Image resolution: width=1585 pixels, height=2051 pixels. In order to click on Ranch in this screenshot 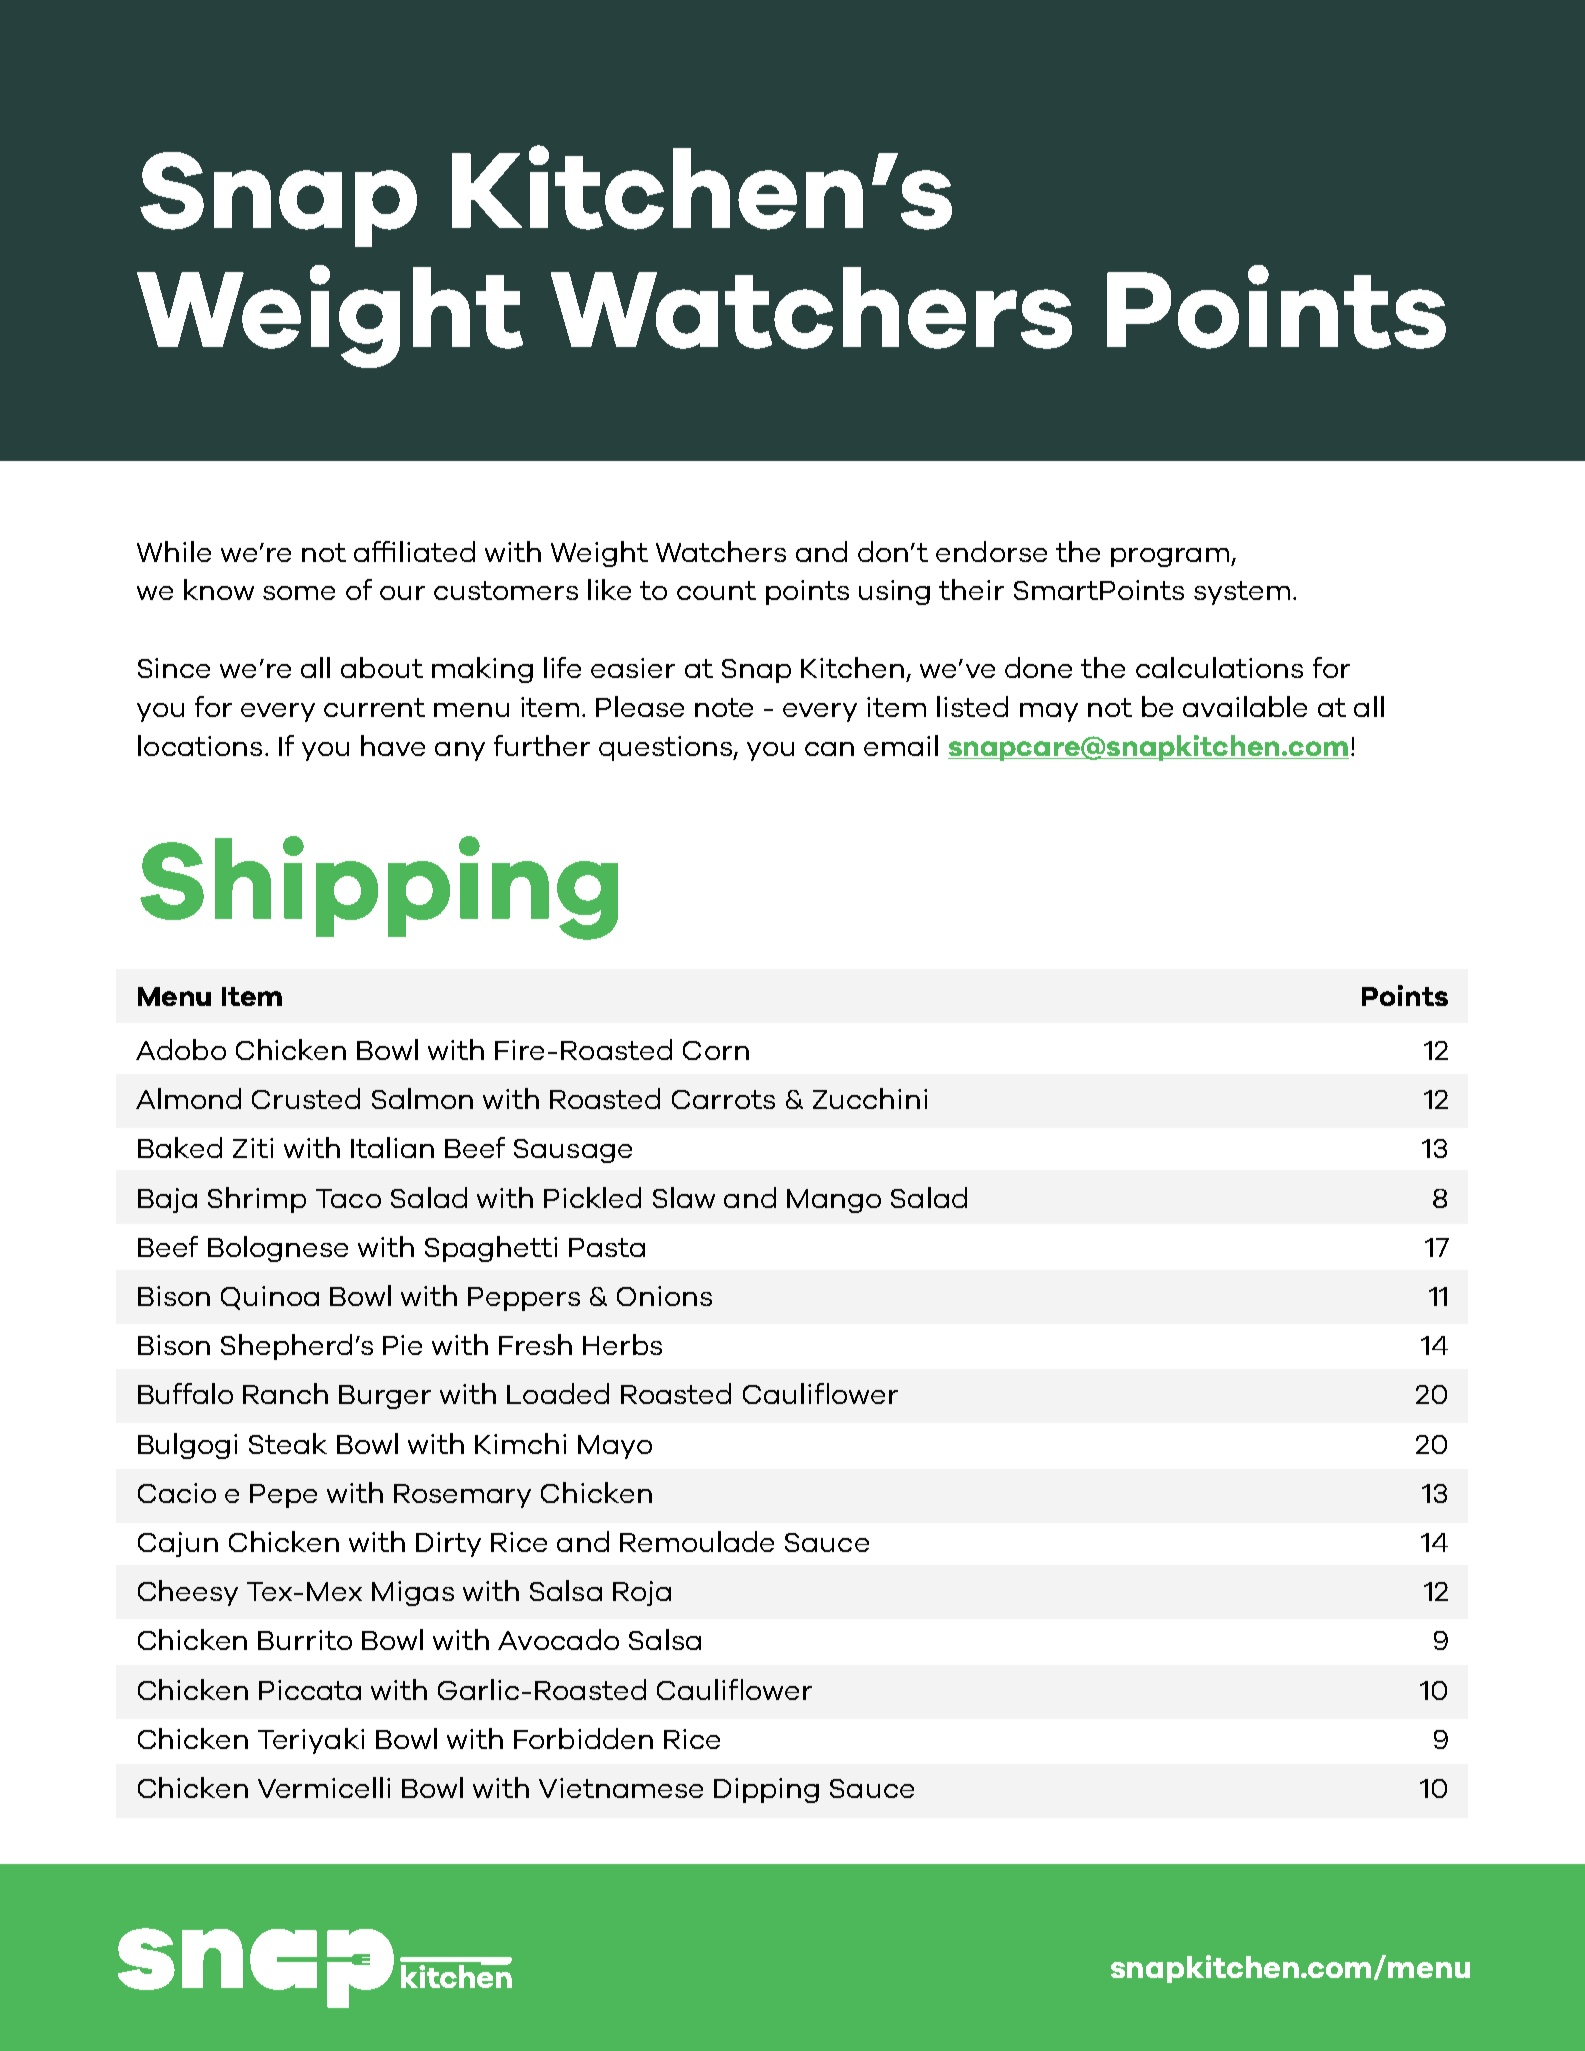, I will do `click(285, 1393)`.
